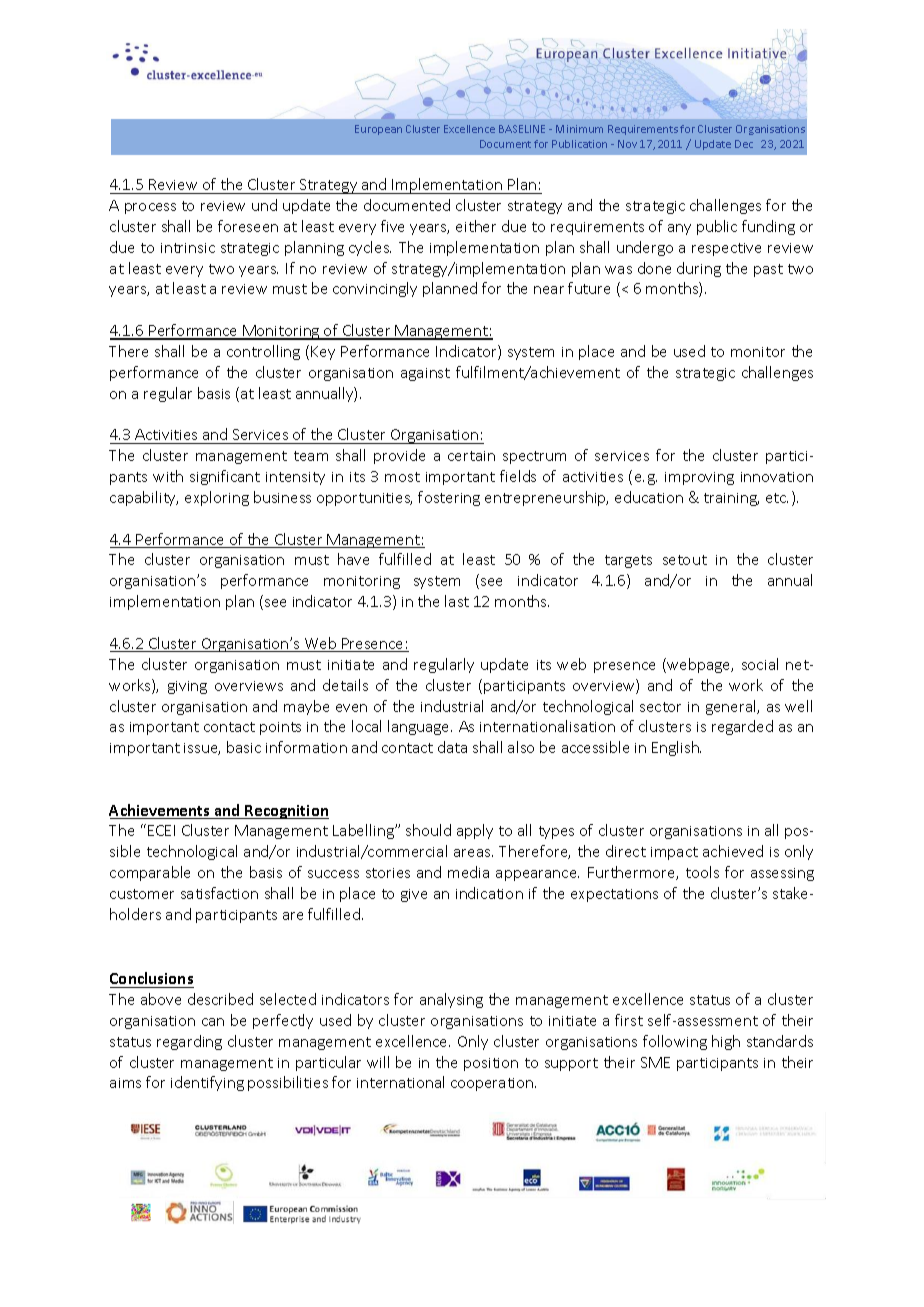 This screenshot has height=1307, width=924. What do you see at coordinates (522, 129) in the screenshot?
I see `BASELINE` at bounding box center [522, 129].
